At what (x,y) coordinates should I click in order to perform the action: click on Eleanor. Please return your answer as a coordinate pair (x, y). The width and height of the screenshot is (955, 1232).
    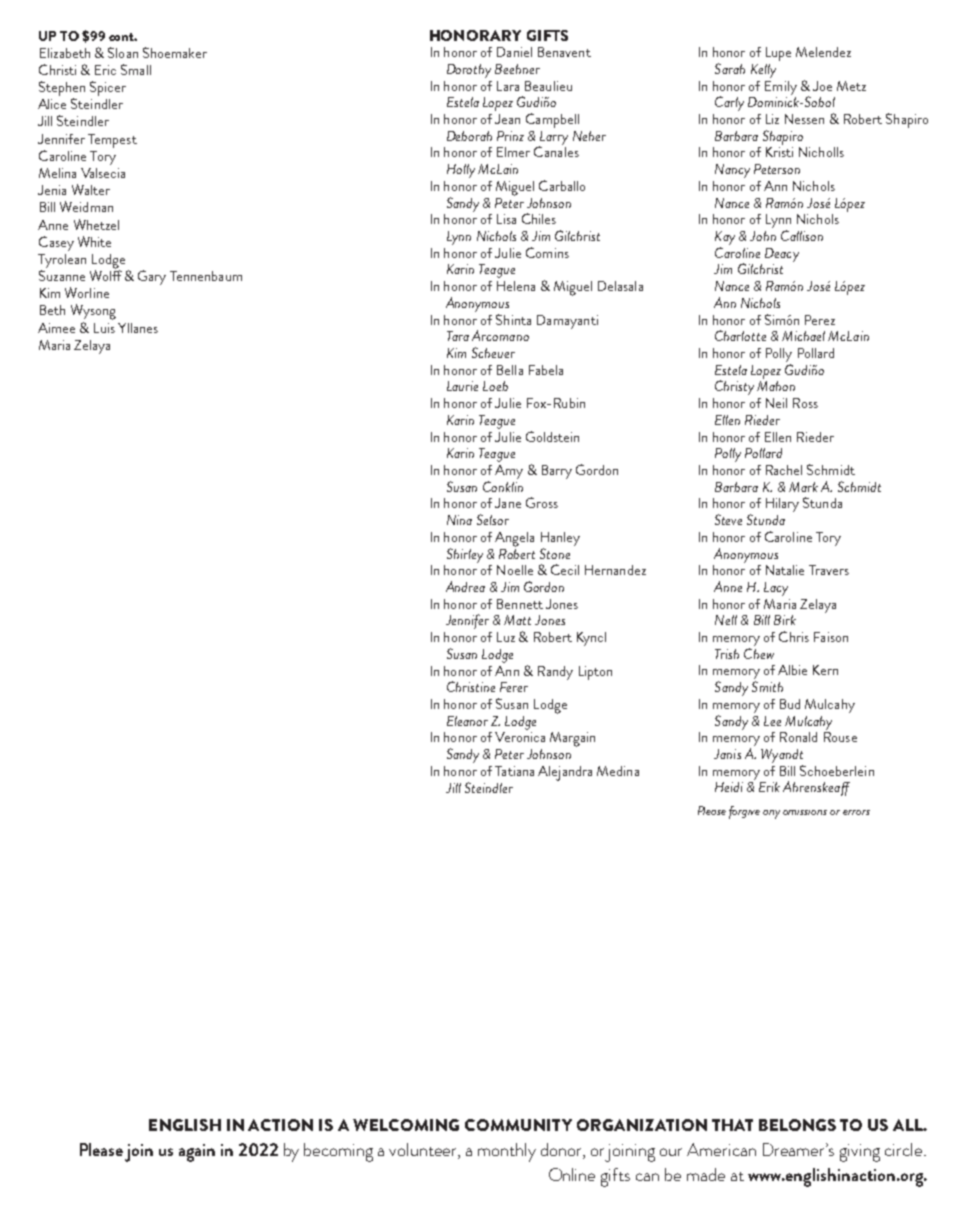
    Looking at the image, I should click on (467, 721).
